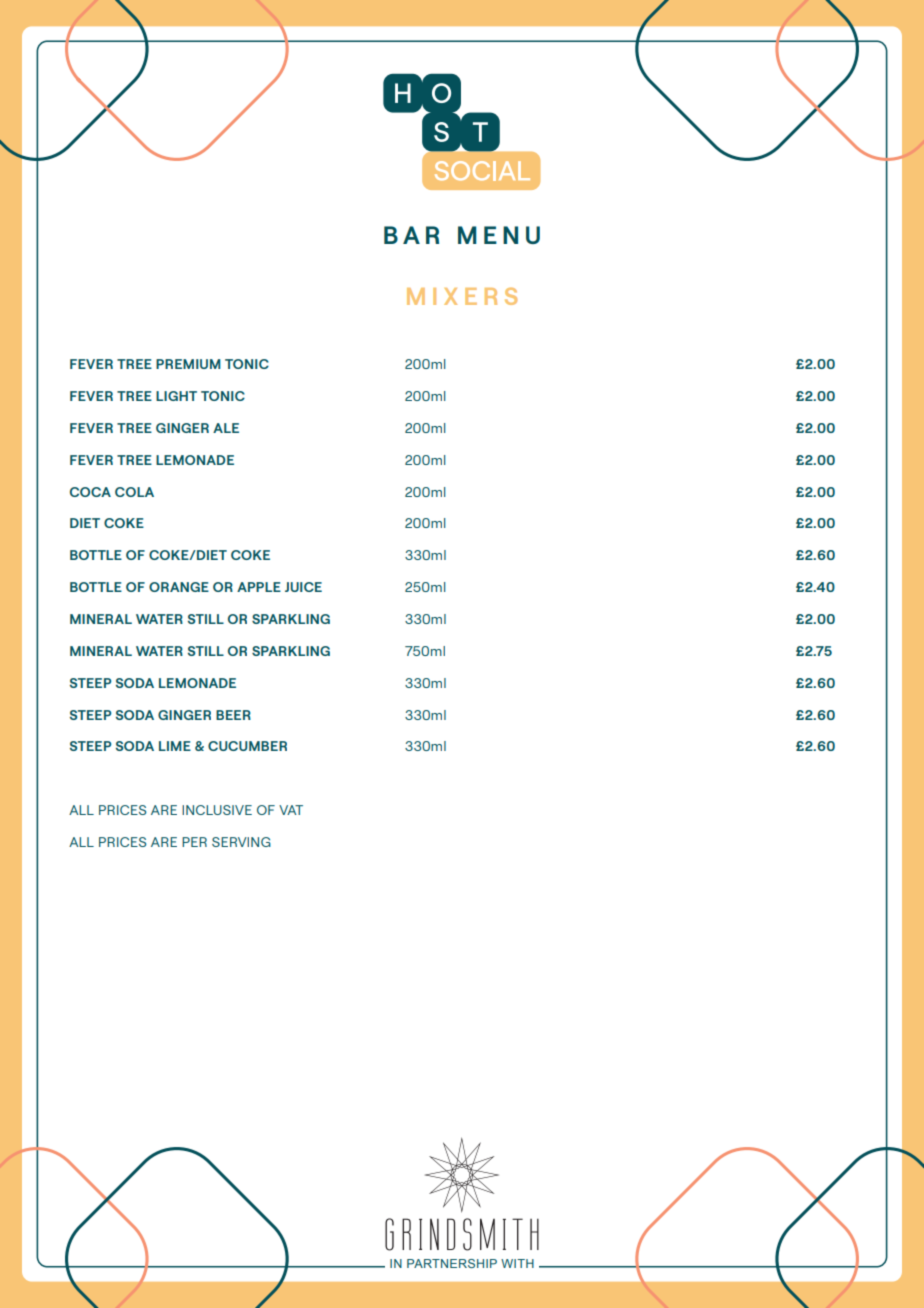  What do you see at coordinates (259, 587) in the screenshot?
I see `APPLE` at bounding box center [259, 587].
